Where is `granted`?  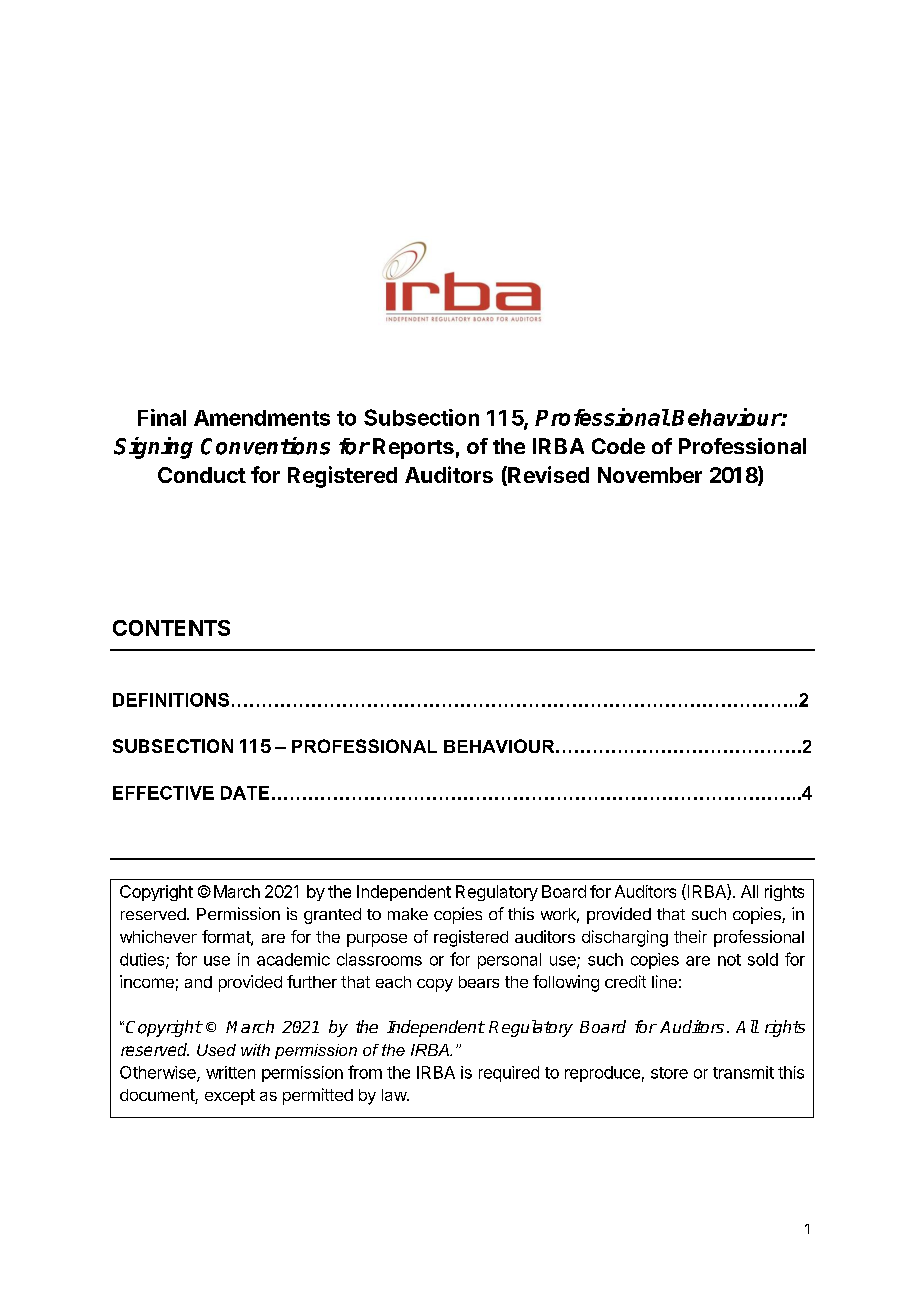
granted is located at coordinates (332, 916).
